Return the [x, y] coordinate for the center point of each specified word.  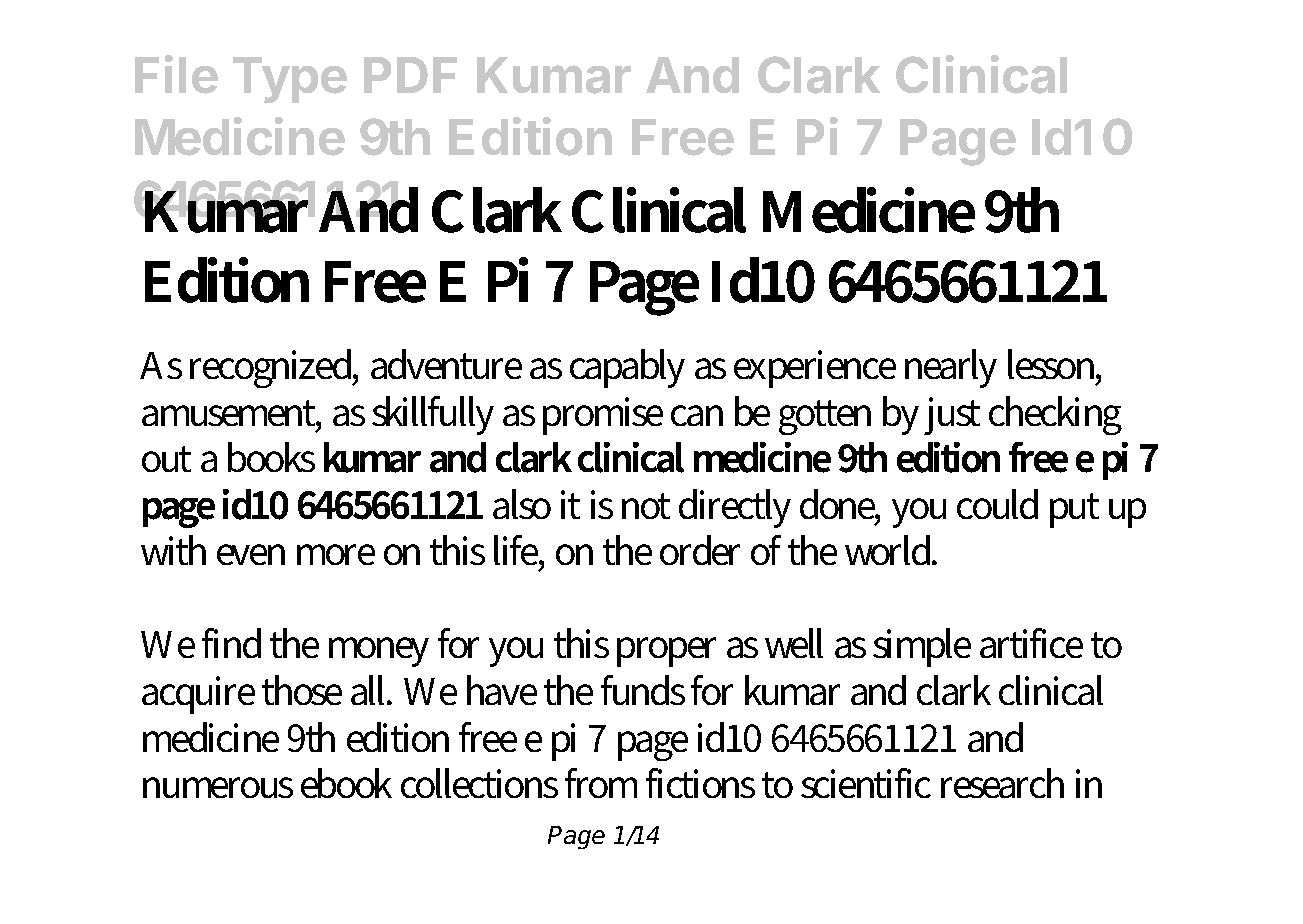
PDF [410, 75]
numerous [218, 787]
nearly [951, 368]
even [251, 554]
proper [666, 652]
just [952, 416]
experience [815, 369]
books [271, 457]
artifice [1031, 643]
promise [603, 416]
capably [627, 368]
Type [290, 80]
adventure [446, 364]
